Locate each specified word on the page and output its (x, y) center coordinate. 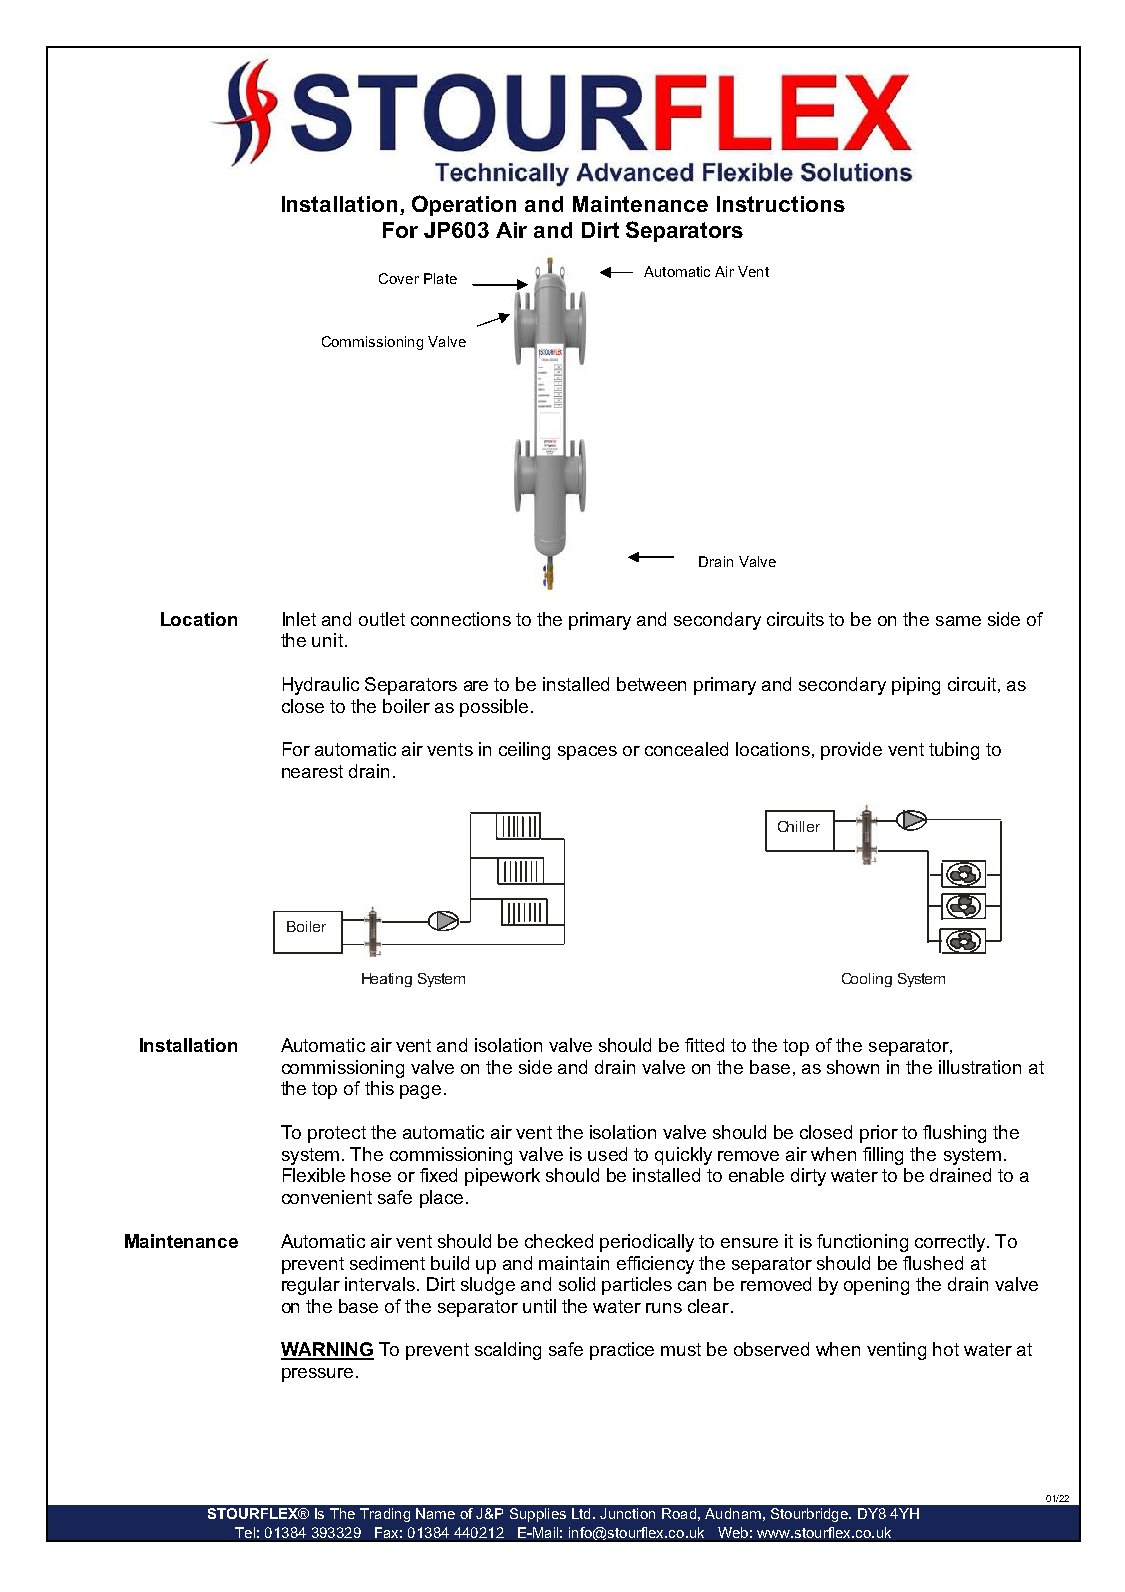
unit (327, 640)
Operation (464, 205)
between (651, 684)
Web (733, 1532)
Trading (385, 1515)
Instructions (781, 204)
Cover (399, 278)
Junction (627, 1513)
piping (916, 686)
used (607, 1154)
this (379, 1088)
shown (853, 1067)
